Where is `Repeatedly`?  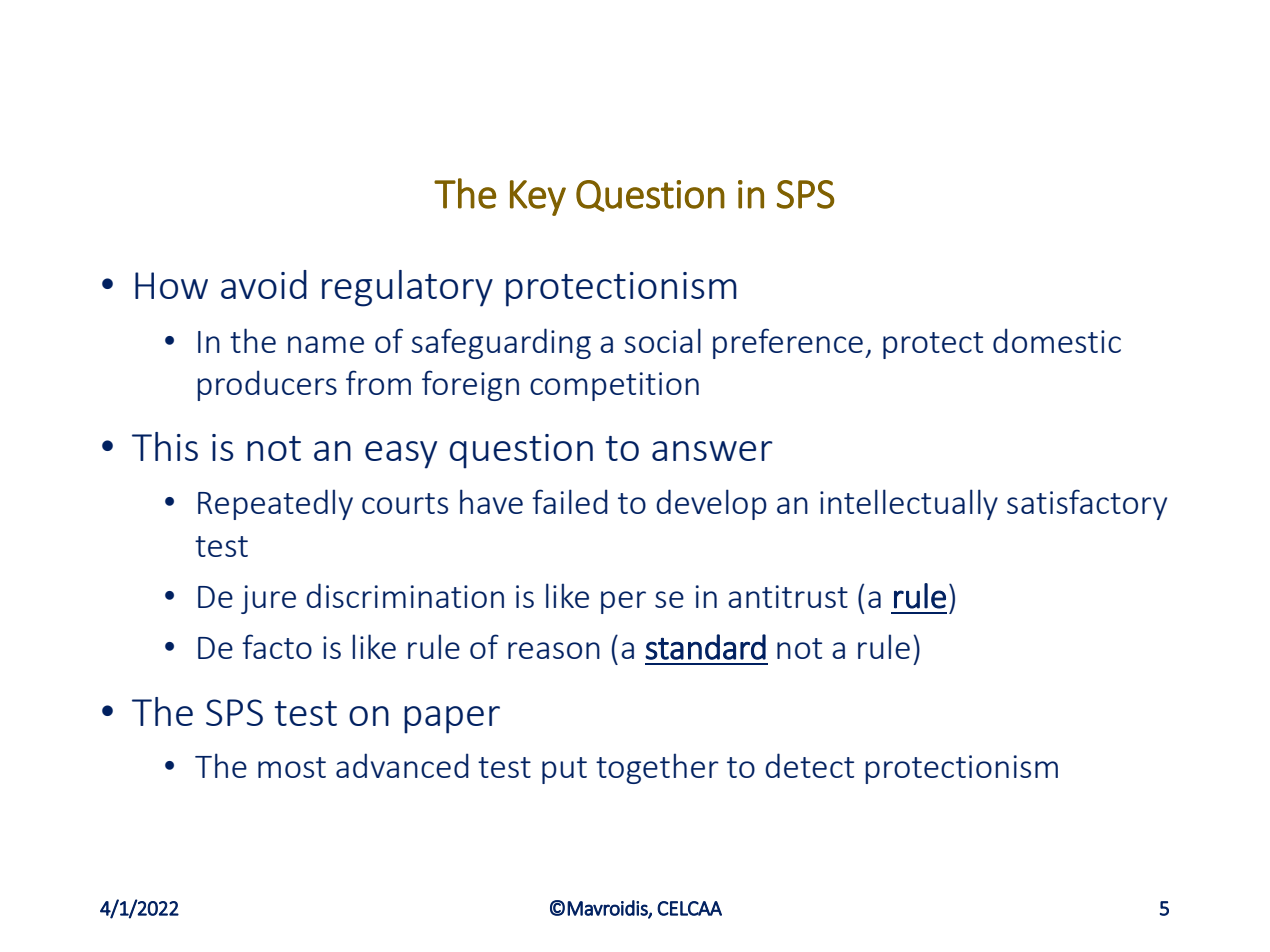
Repeatedly is located at coordinates (275, 504).
